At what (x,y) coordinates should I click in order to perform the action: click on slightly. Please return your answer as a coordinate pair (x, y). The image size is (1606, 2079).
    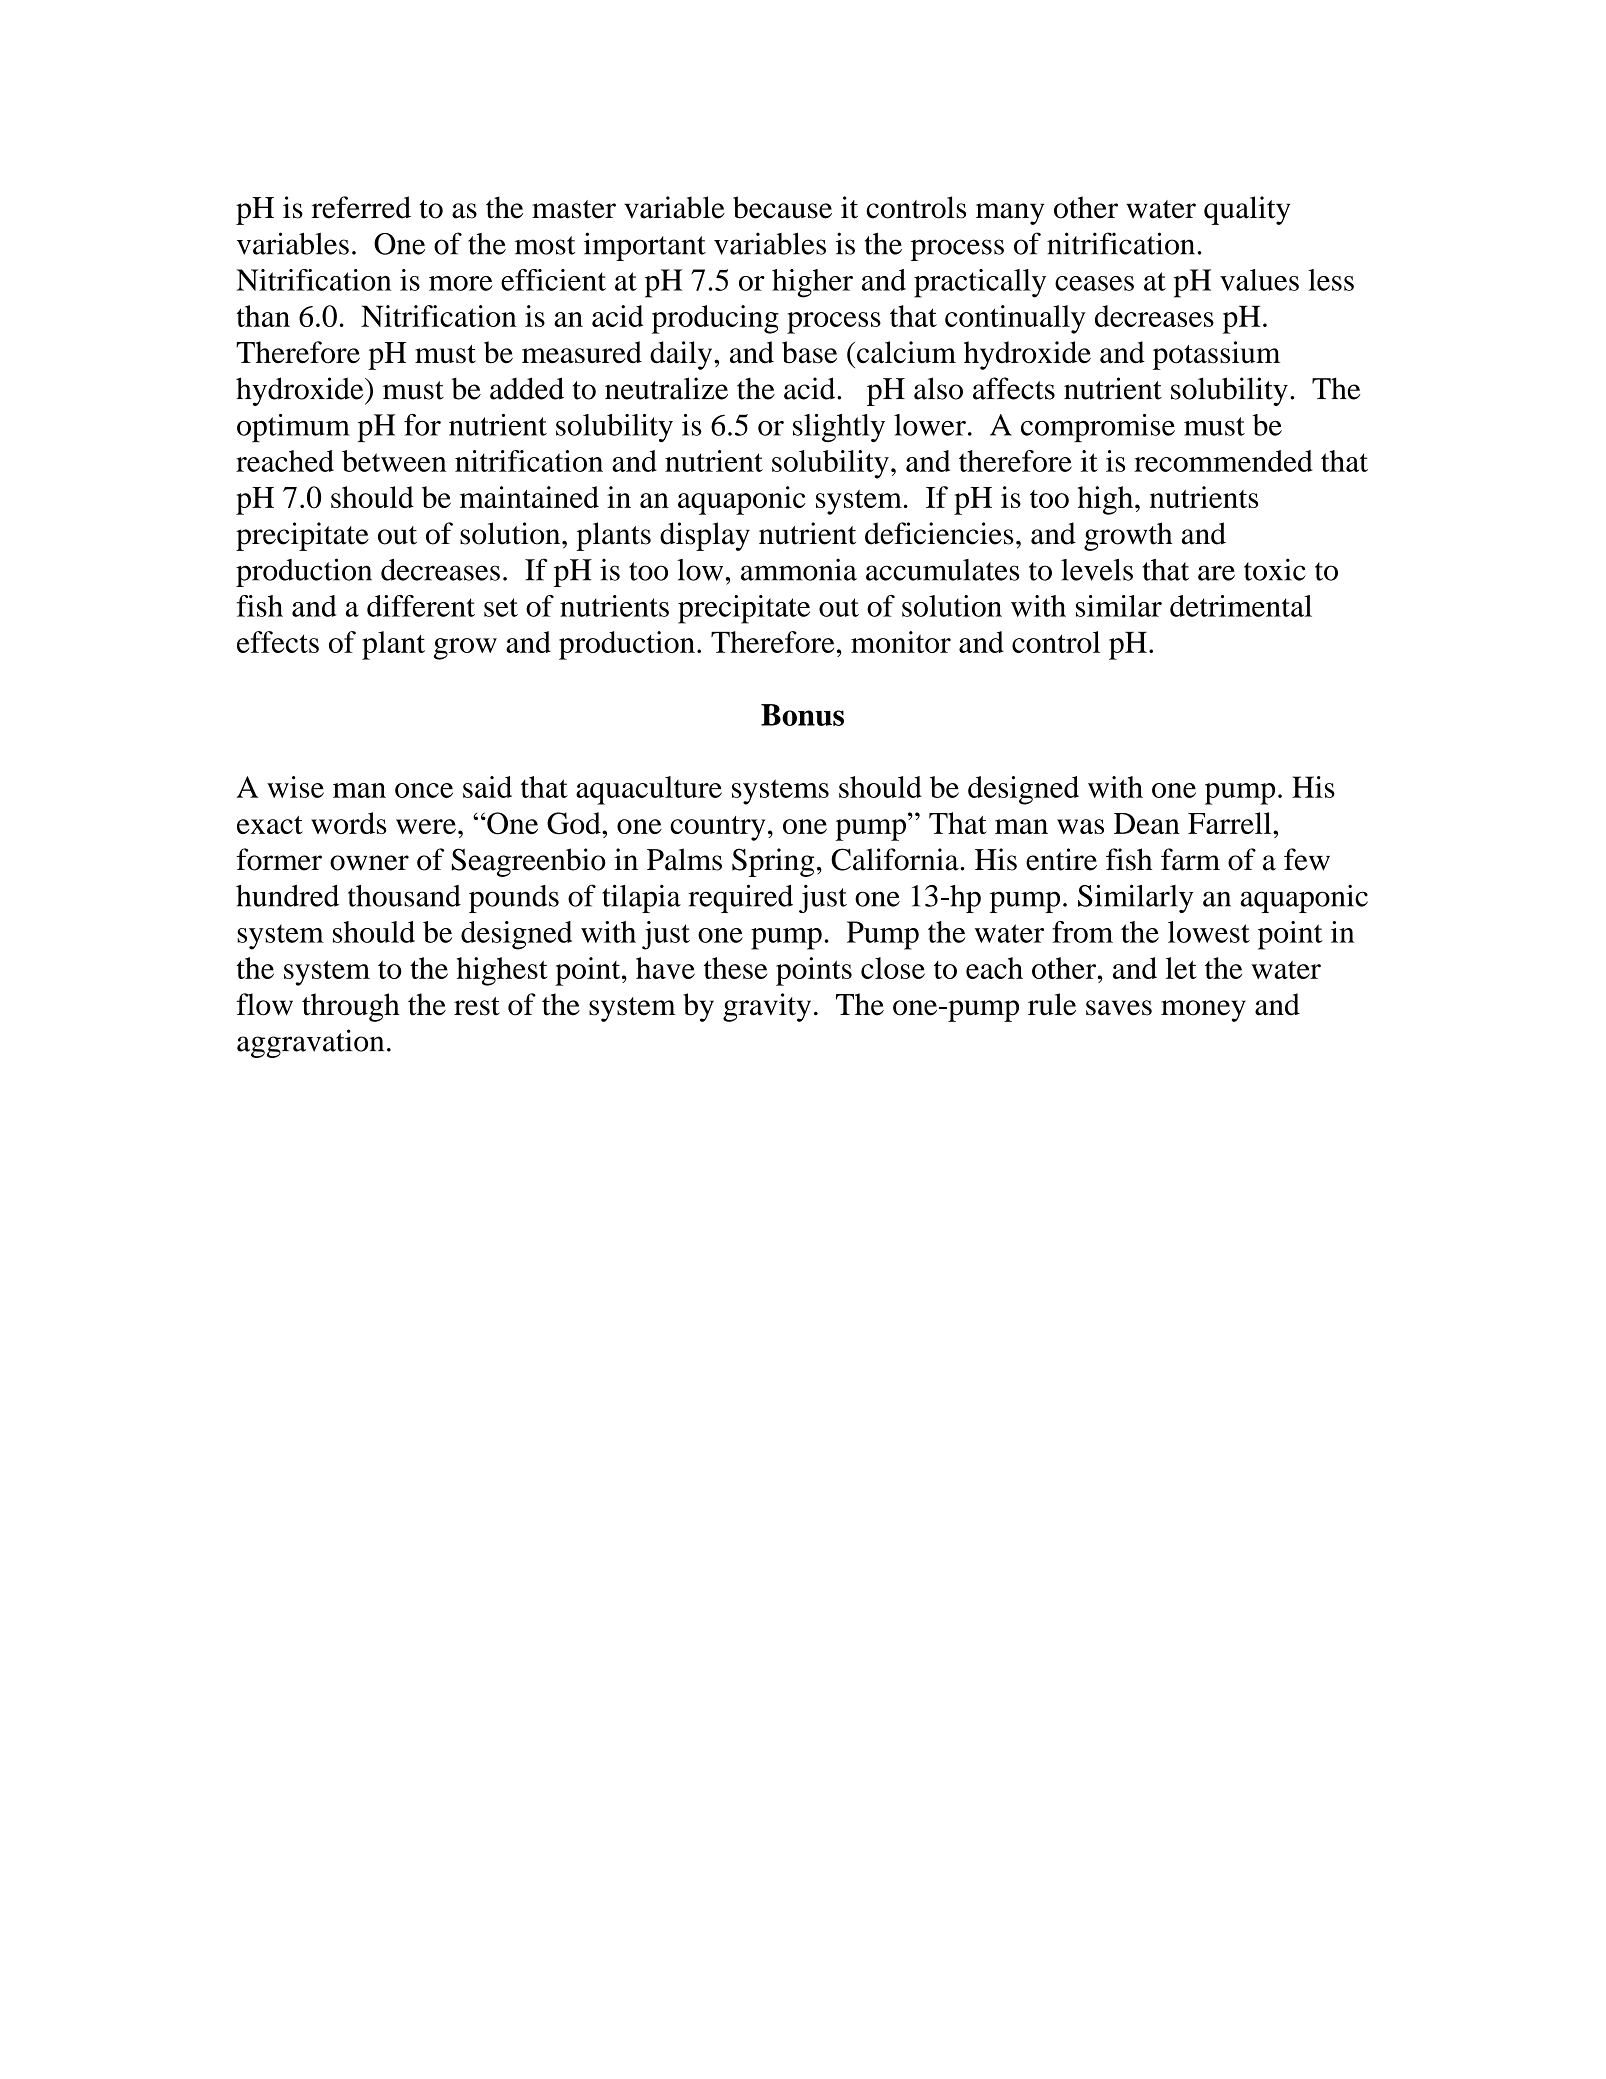
    Looking at the image, I should click on (839, 428).
